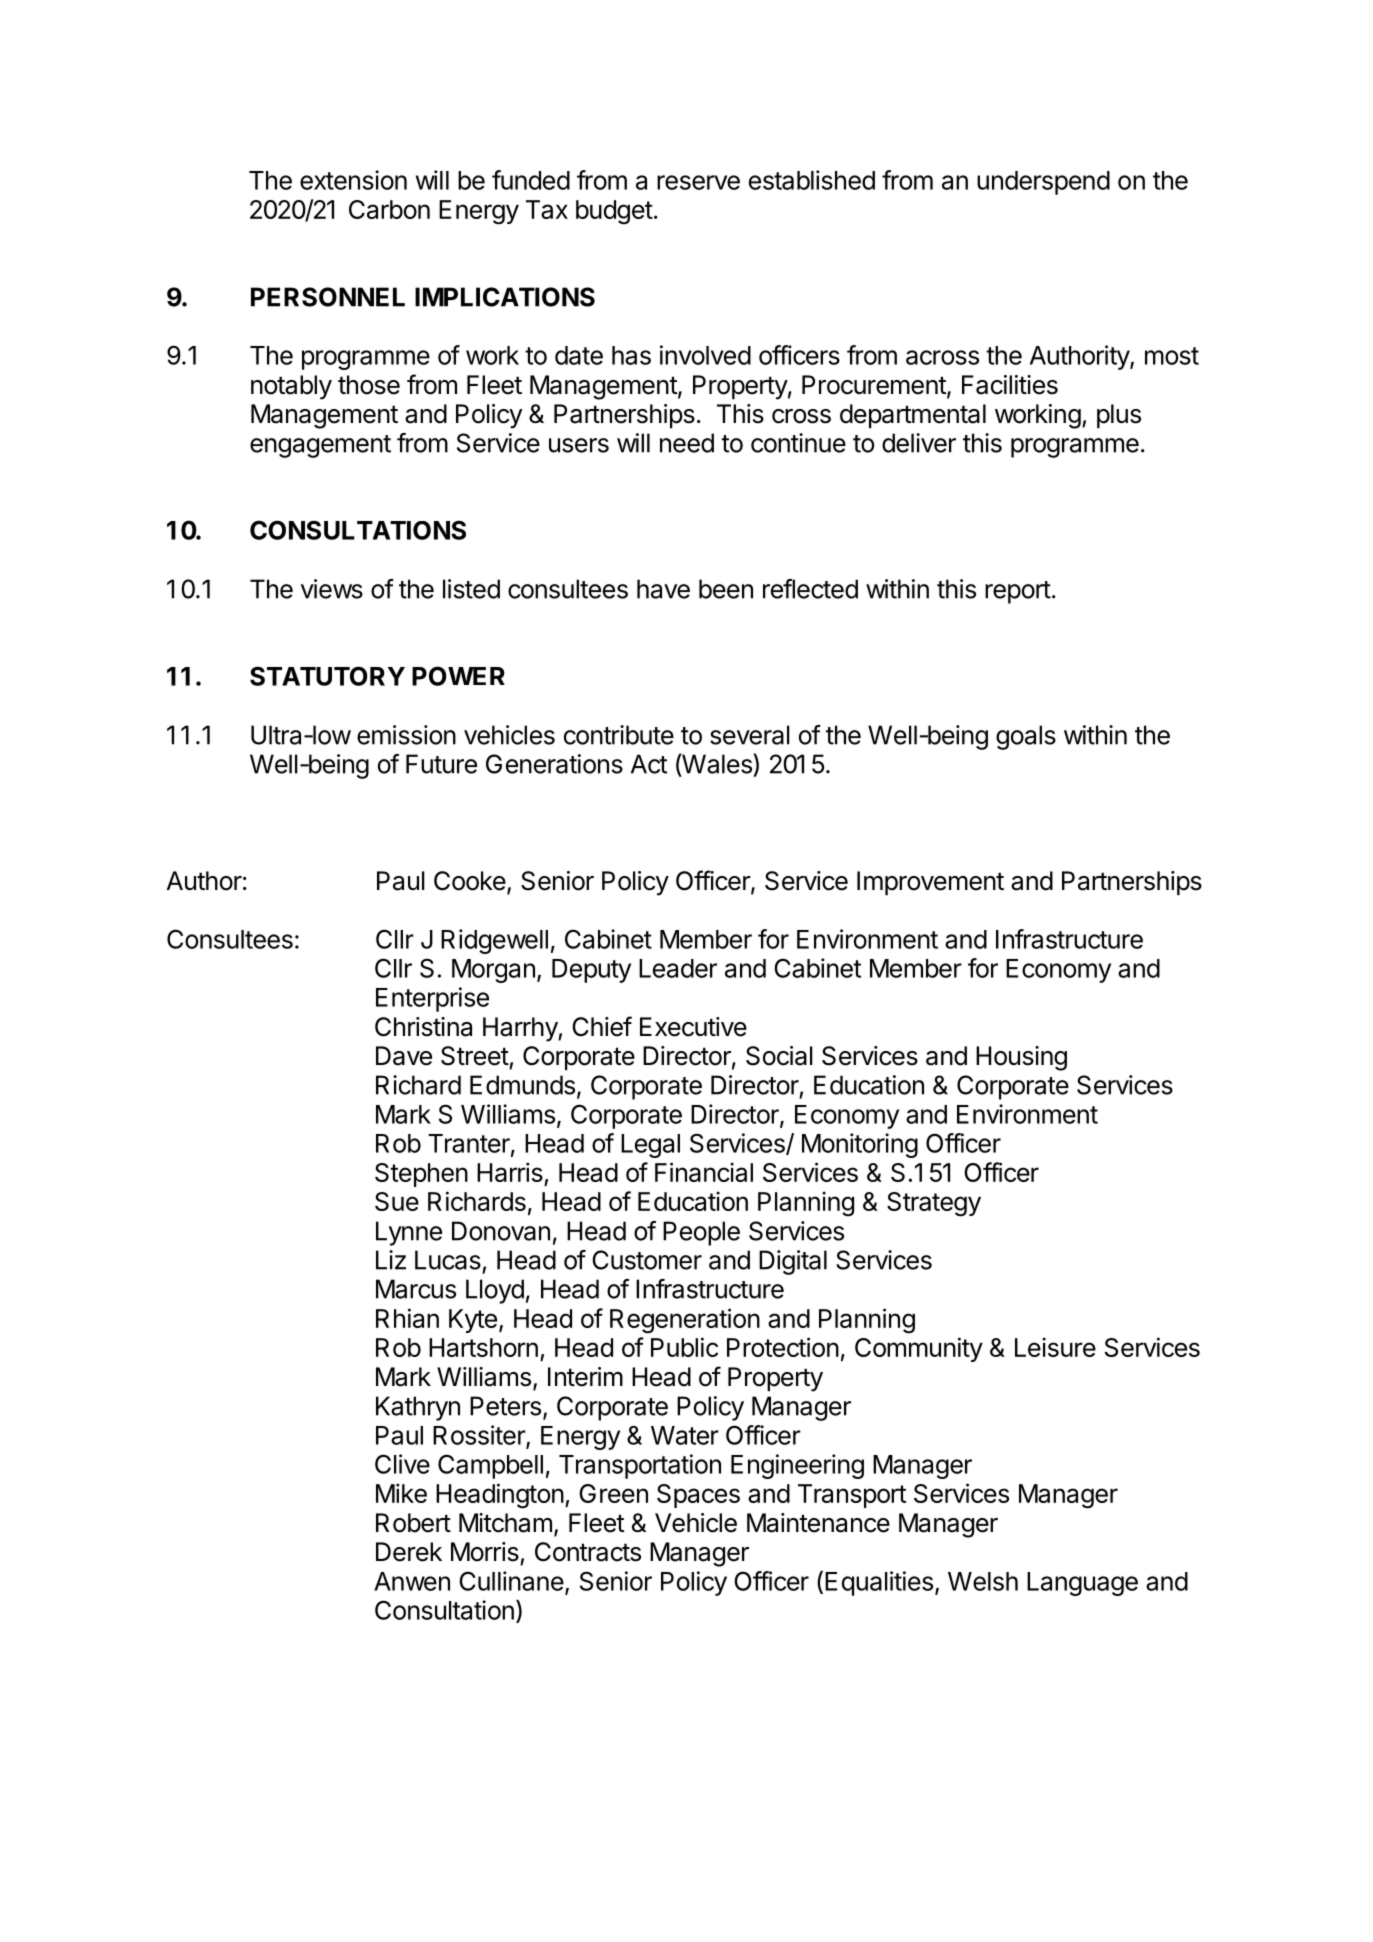  What do you see at coordinates (701, 1233) in the screenshot?
I see `People` at bounding box center [701, 1233].
